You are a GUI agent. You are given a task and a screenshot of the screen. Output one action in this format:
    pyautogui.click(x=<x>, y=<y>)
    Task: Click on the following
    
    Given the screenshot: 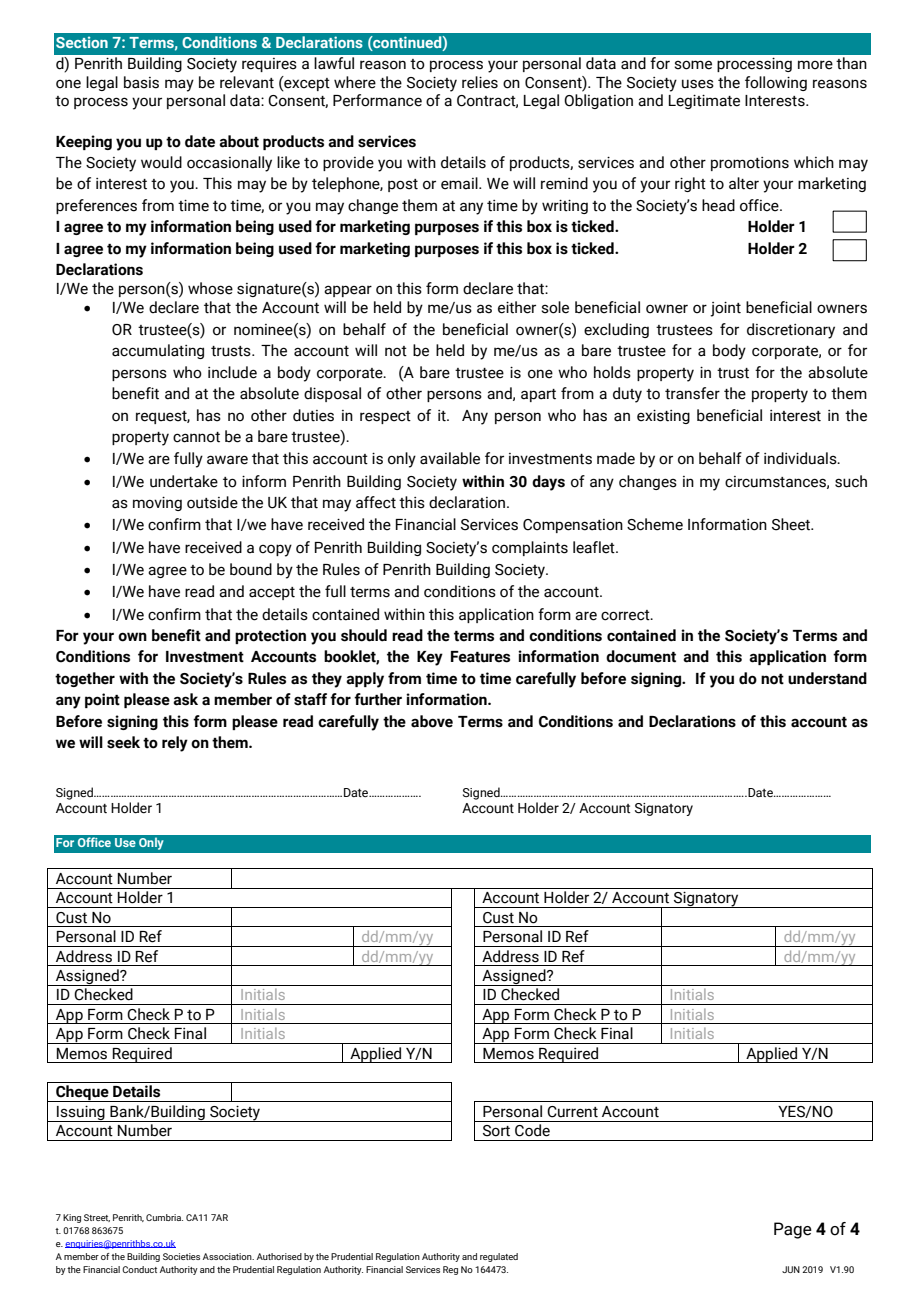 What is the action you would take?
    pyautogui.click(x=776, y=83)
